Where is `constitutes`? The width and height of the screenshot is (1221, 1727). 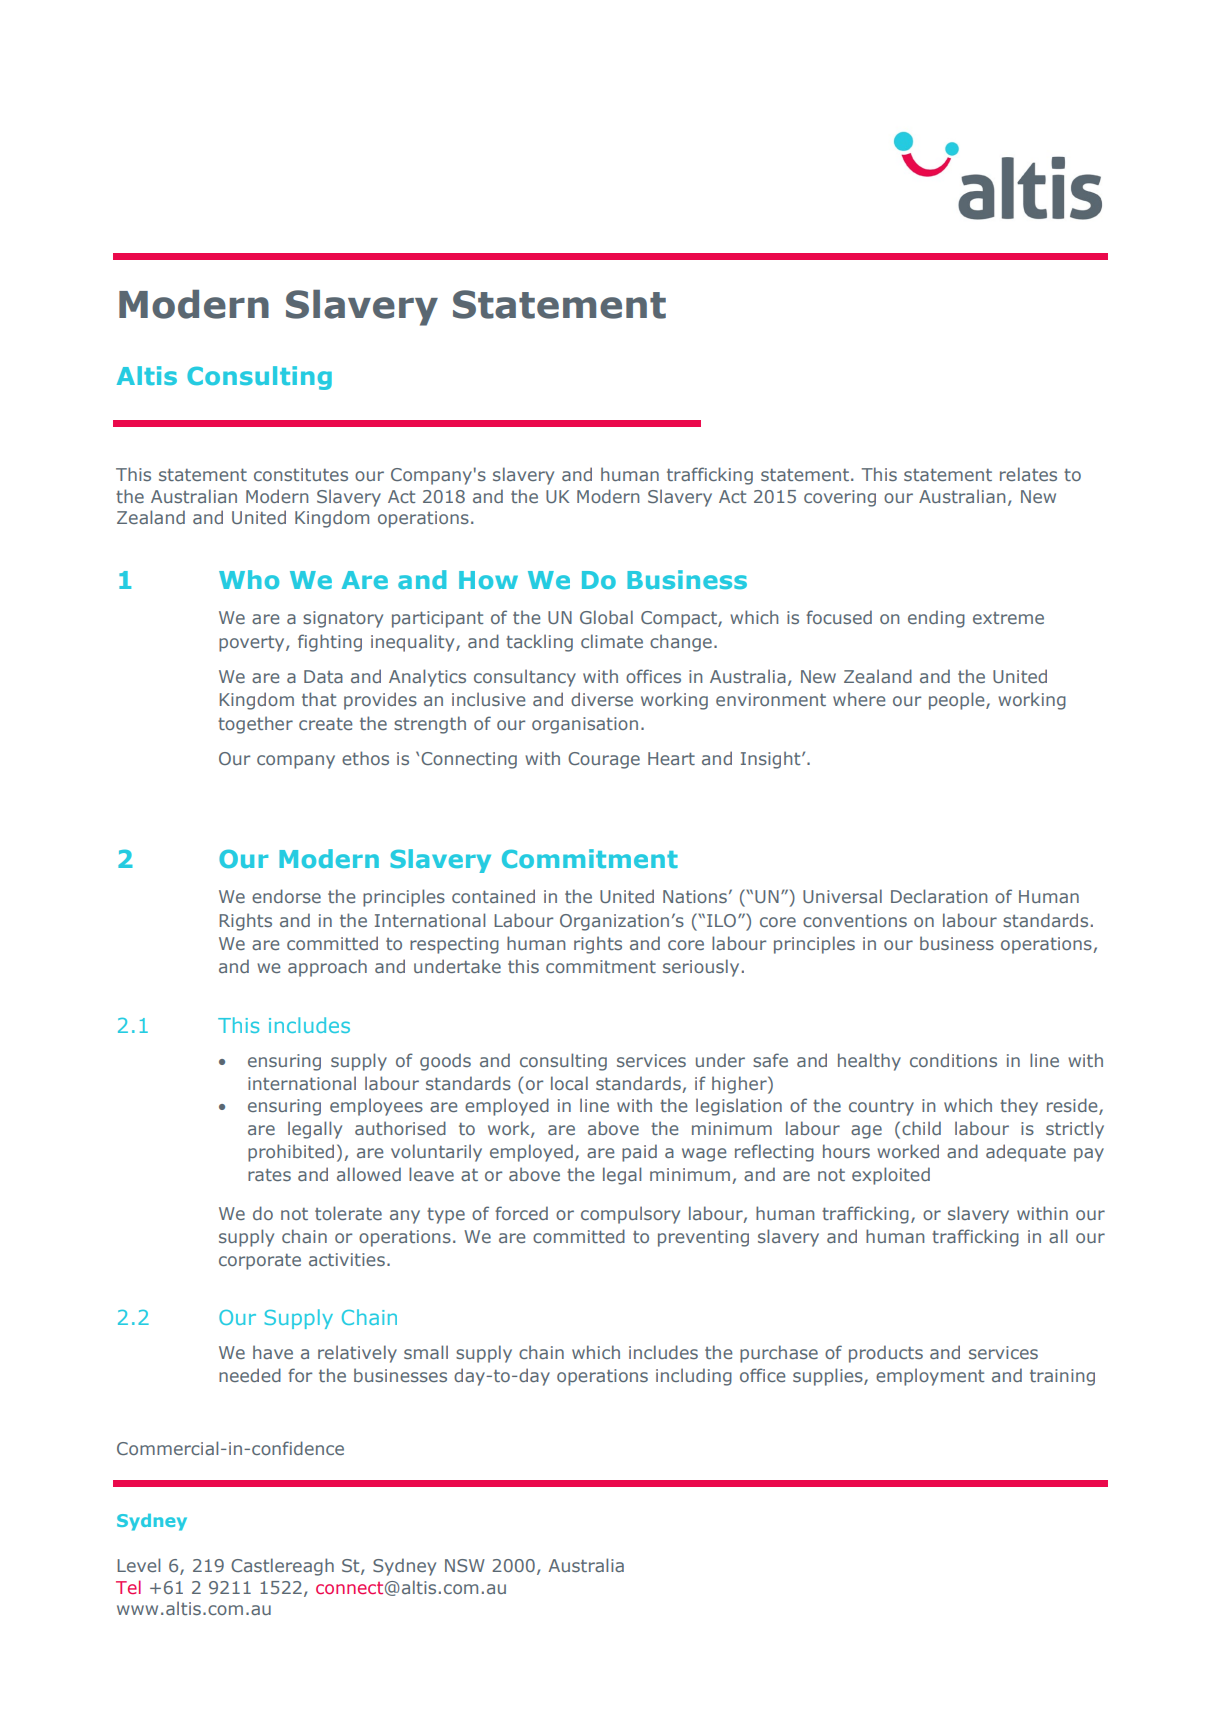
constitutes is located at coordinates (301, 474).
